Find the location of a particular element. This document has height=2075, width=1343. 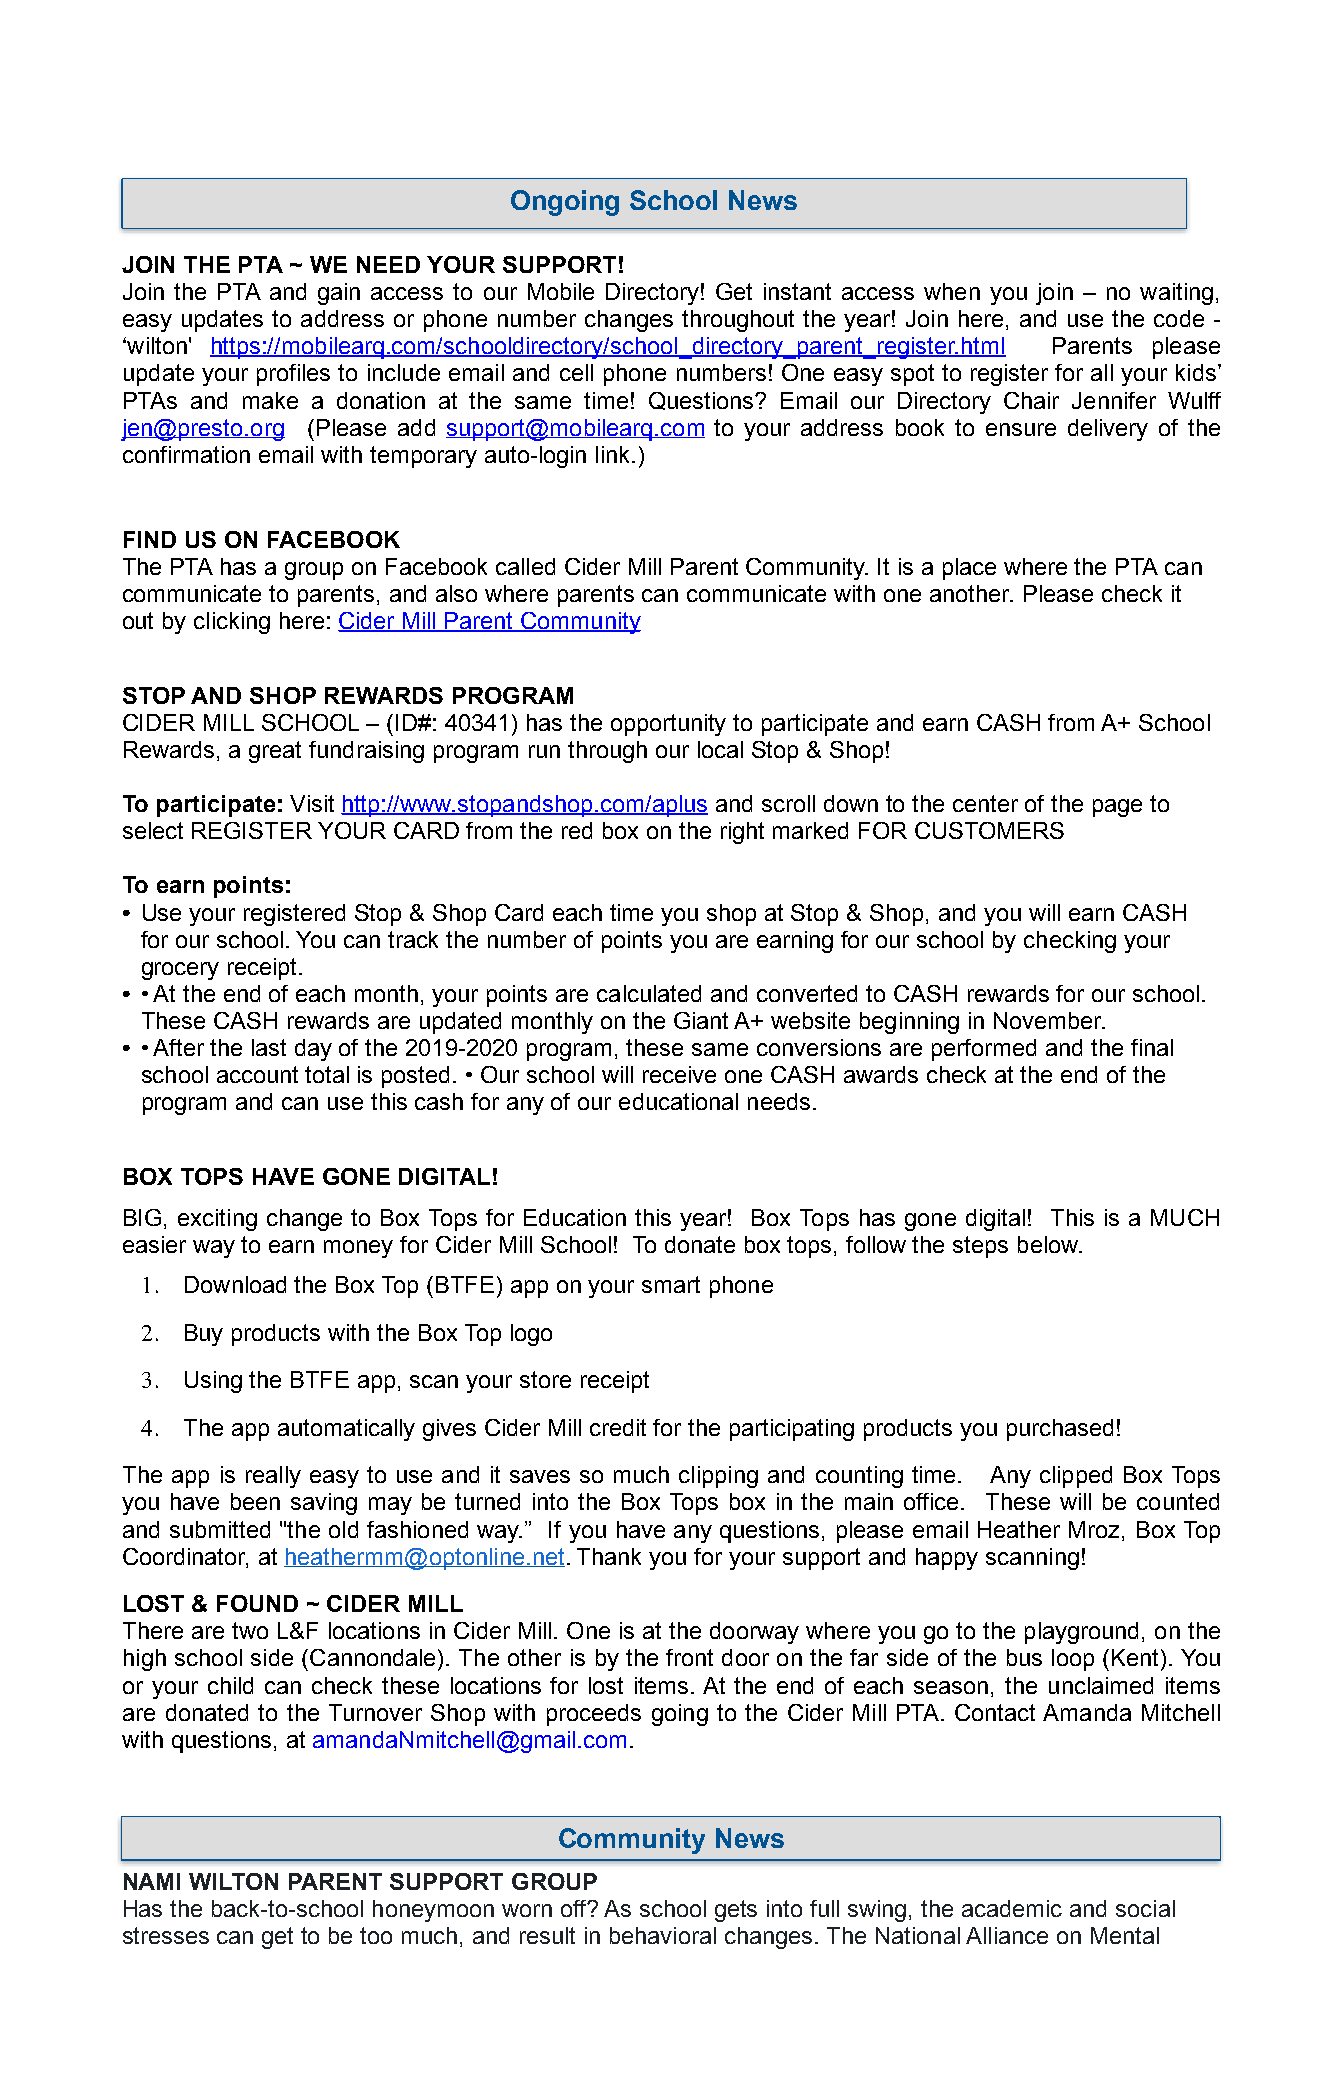

NAMI is located at coordinates (152, 1881).
